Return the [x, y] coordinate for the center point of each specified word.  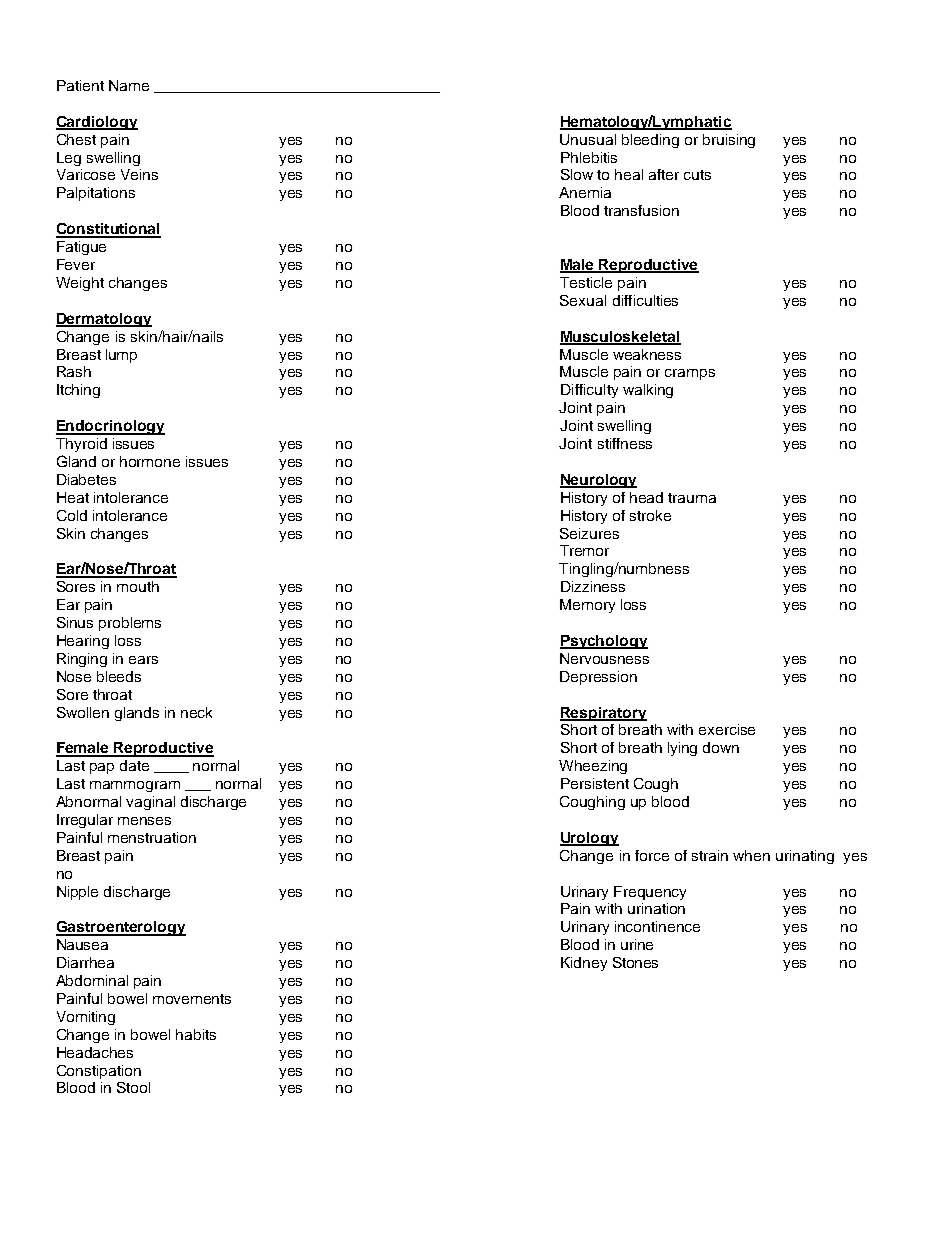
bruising [729, 141]
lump [121, 356]
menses [144, 821]
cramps [690, 374]
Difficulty [589, 391]
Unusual [588, 139]
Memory [587, 606]
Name [129, 85]
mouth [138, 586]
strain [710, 855]
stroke [650, 515]
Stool [133, 1087]
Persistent [595, 783]
